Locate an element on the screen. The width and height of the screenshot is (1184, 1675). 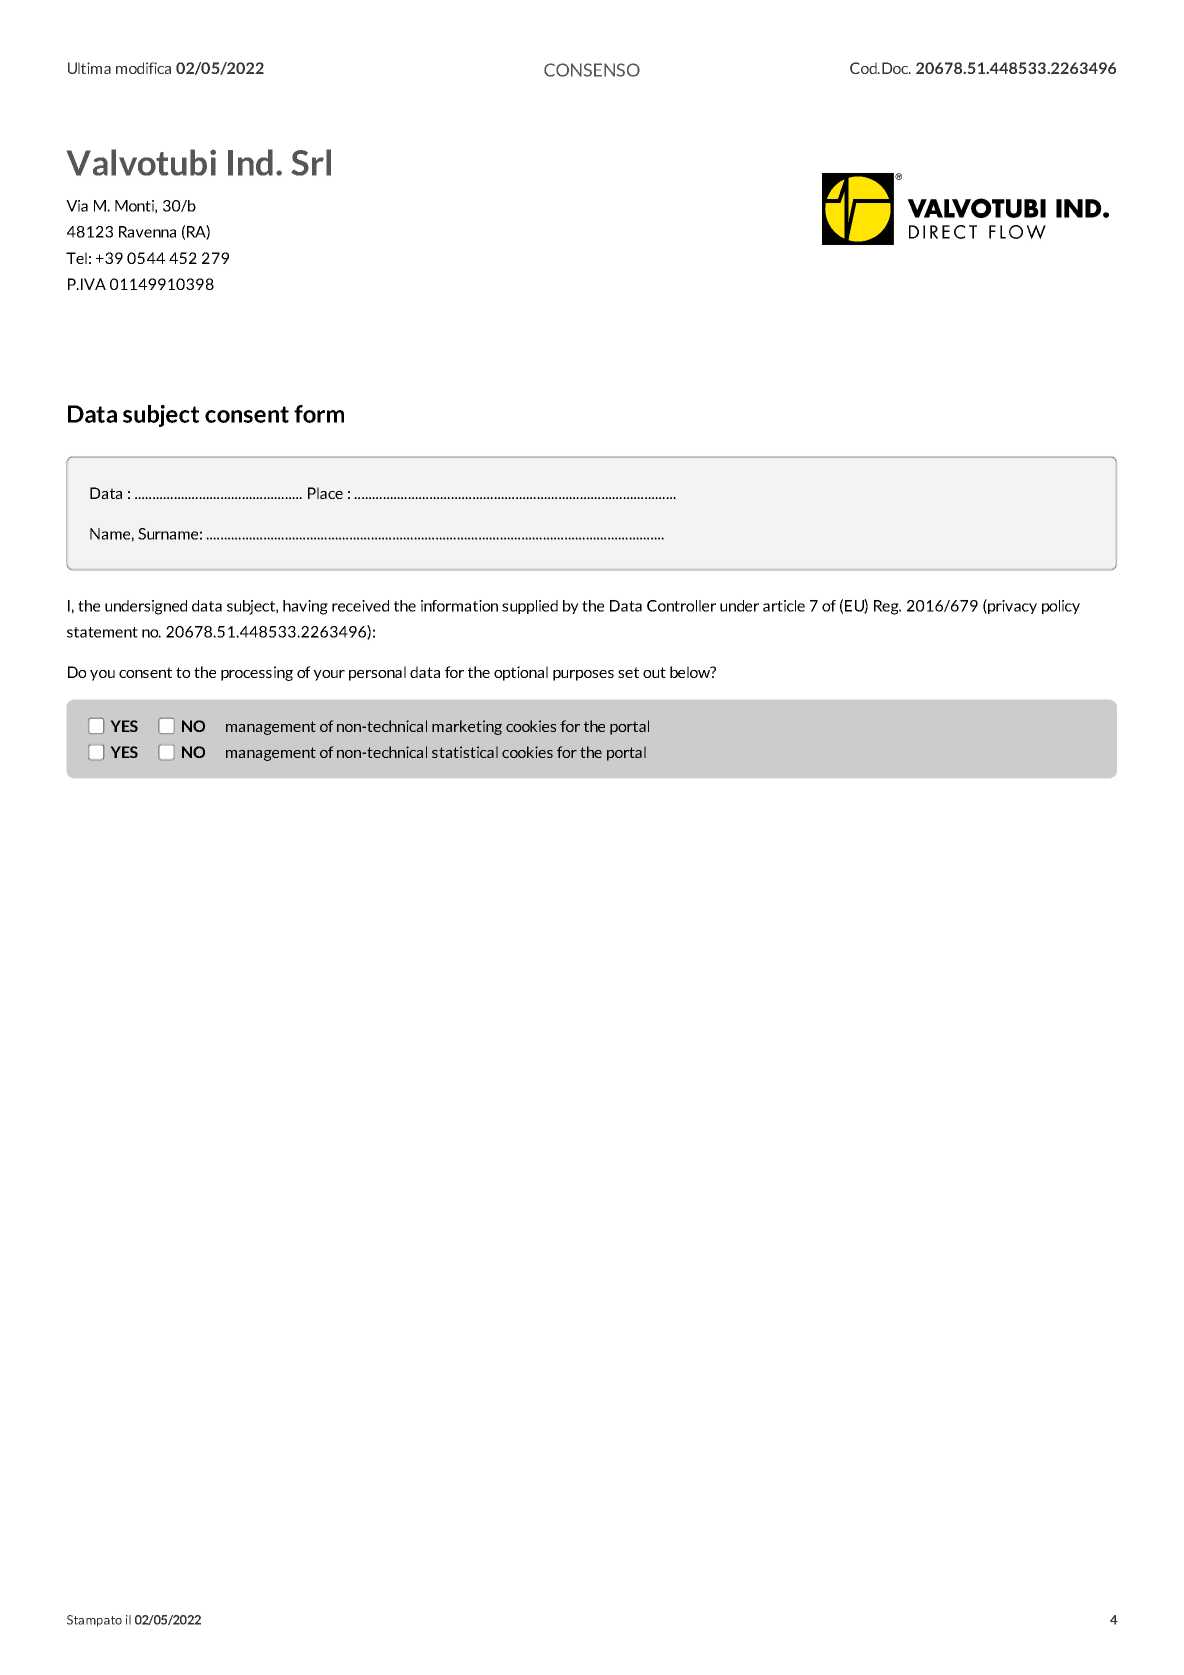
Ultima is located at coordinates (89, 68).
